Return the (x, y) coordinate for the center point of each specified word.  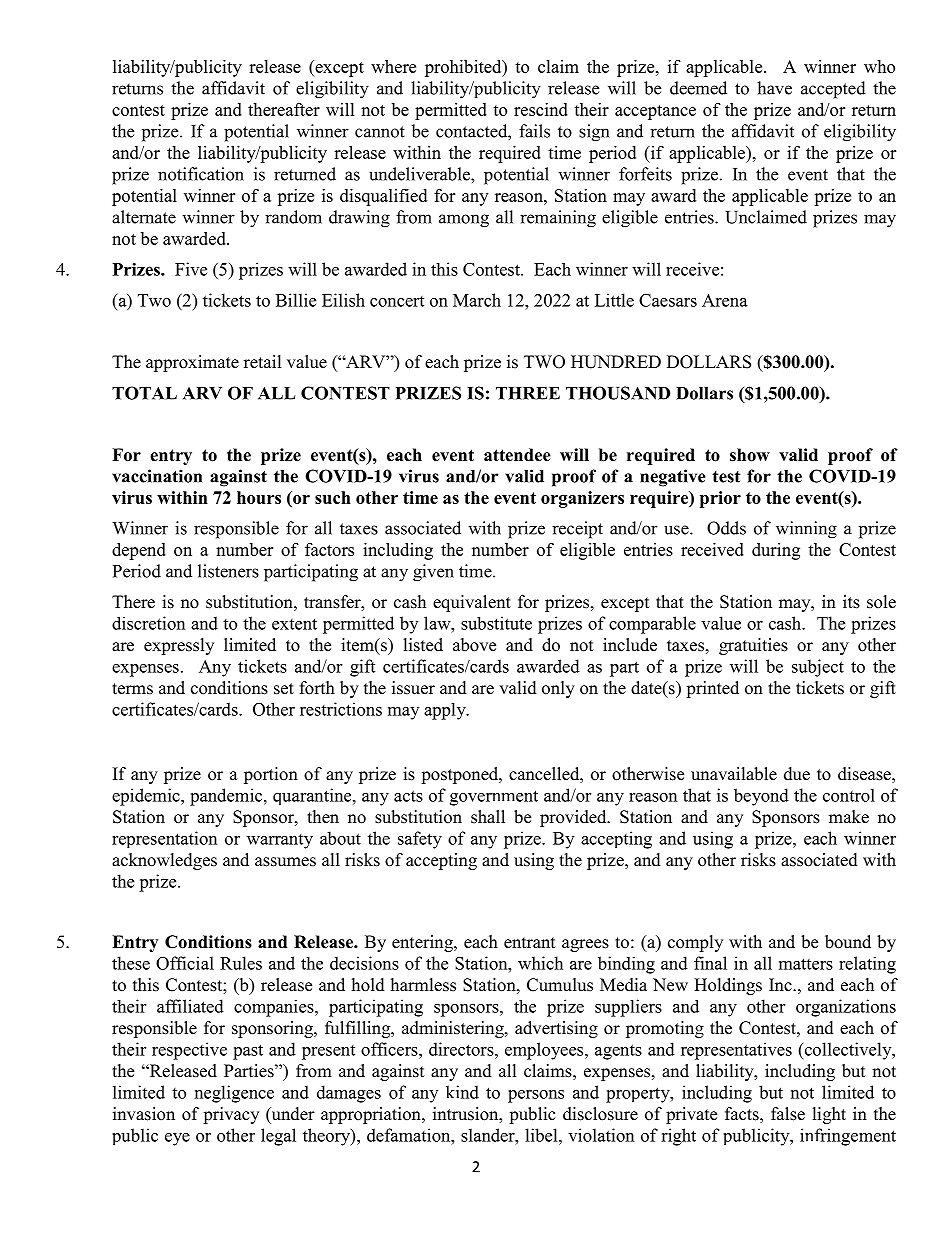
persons (536, 1096)
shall (488, 817)
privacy (231, 1115)
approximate (192, 363)
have (774, 88)
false (788, 1114)
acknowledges (164, 861)
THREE (528, 393)
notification (201, 174)
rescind (541, 109)
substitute (496, 623)
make (849, 817)
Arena (725, 300)
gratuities (753, 646)
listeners (228, 571)
